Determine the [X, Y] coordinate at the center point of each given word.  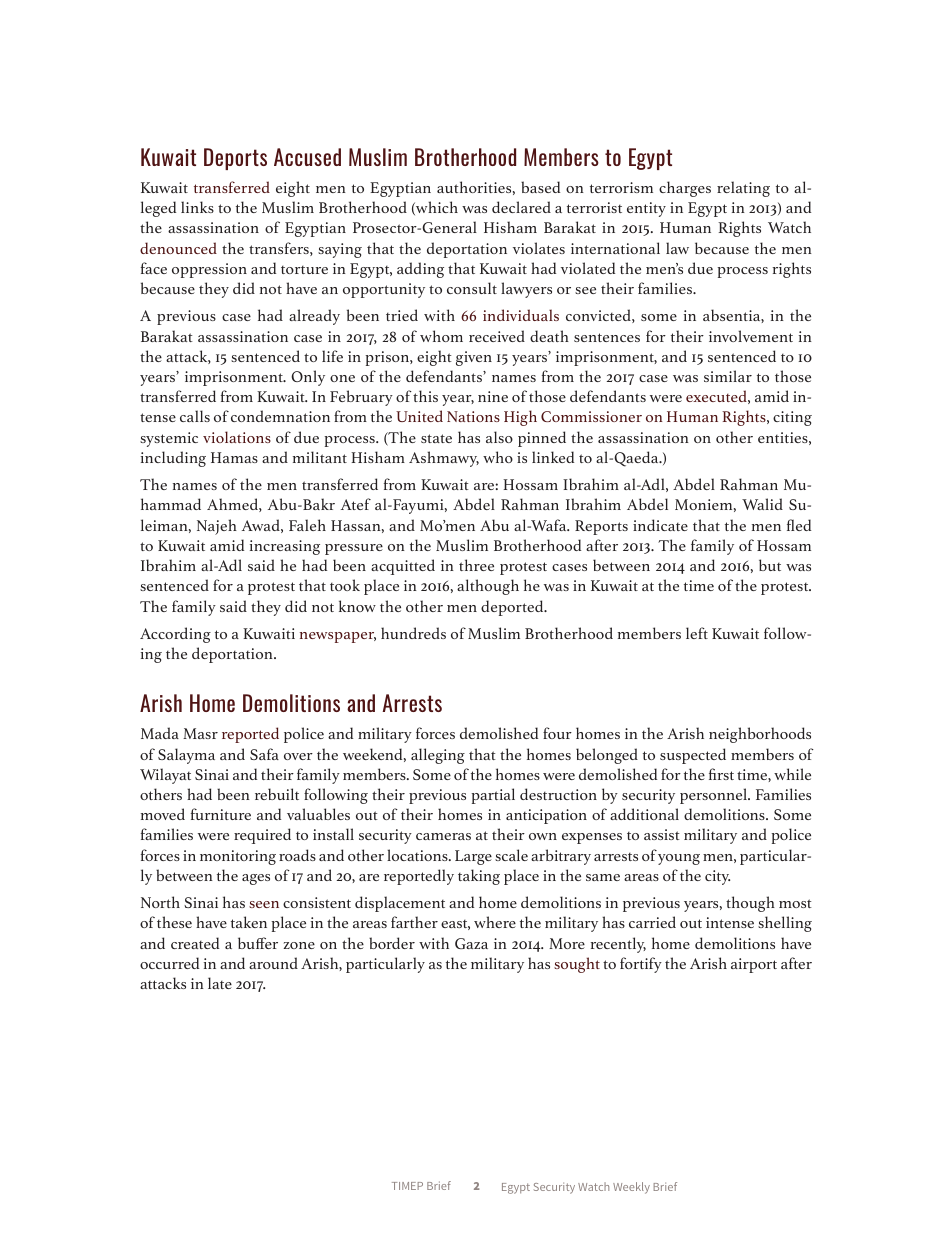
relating [743, 189]
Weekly [631, 1188]
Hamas [234, 457]
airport [754, 965]
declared [521, 207]
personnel [715, 796]
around [273, 963]
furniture [221, 814]
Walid [762, 504]
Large [473, 857]
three [476, 565]
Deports [235, 159]
